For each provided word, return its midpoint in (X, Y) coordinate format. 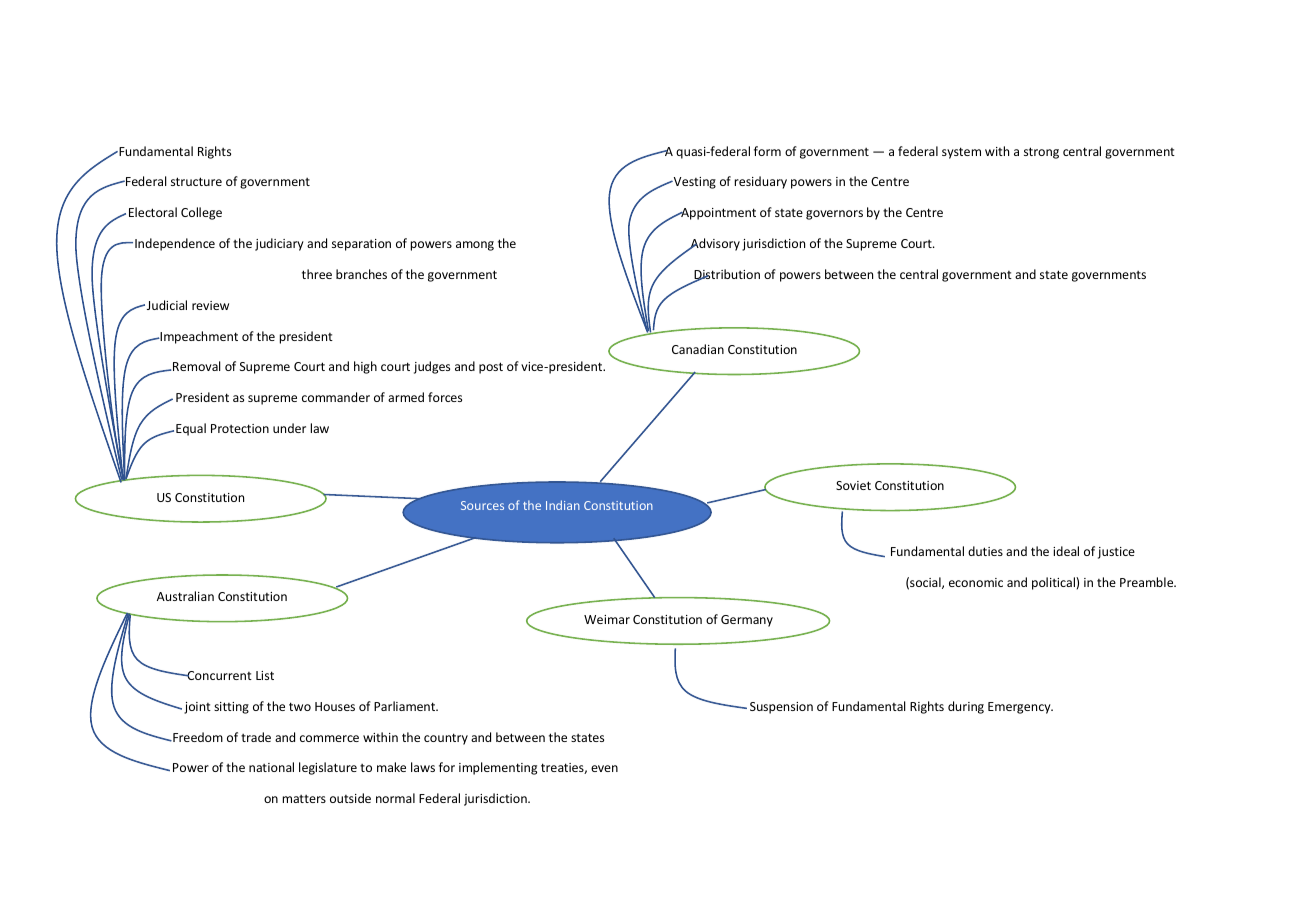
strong (1041, 153)
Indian (563, 505)
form (767, 151)
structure (196, 181)
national (271, 767)
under (289, 428)
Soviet (853, 485)
